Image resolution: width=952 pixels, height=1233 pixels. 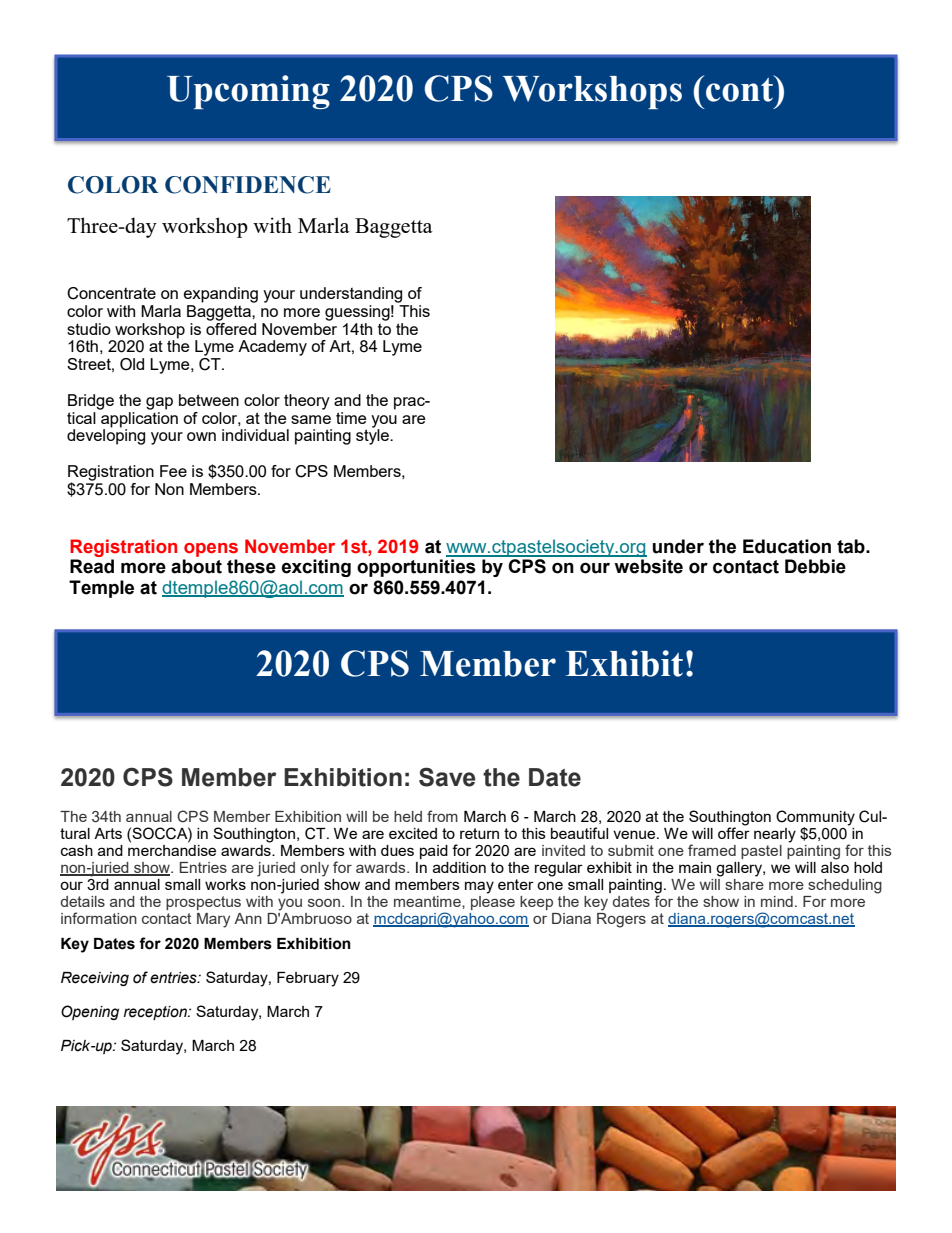 I want to click on Save, so click(x=447, y=777).
